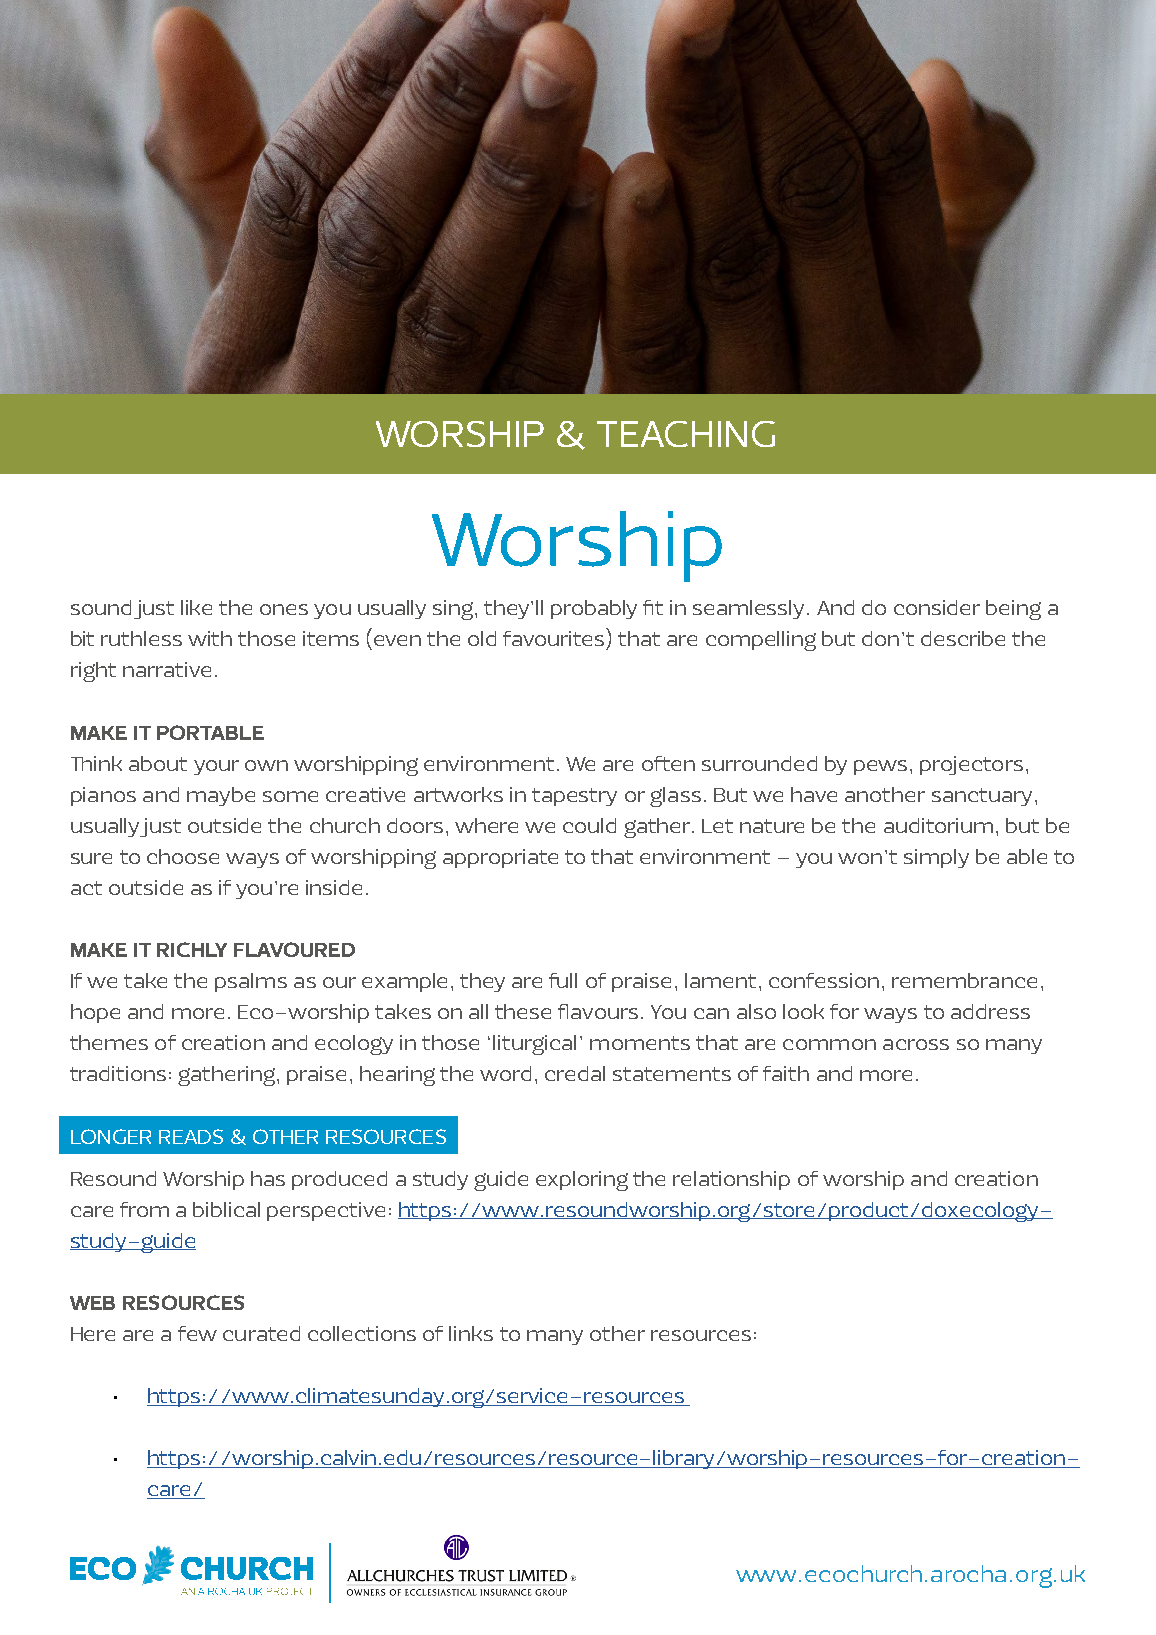 The image size is (1156, 1635). What do you see at coordinates (471, 1333) in the image?
I see `links` at bounding box center [471, 1333].
